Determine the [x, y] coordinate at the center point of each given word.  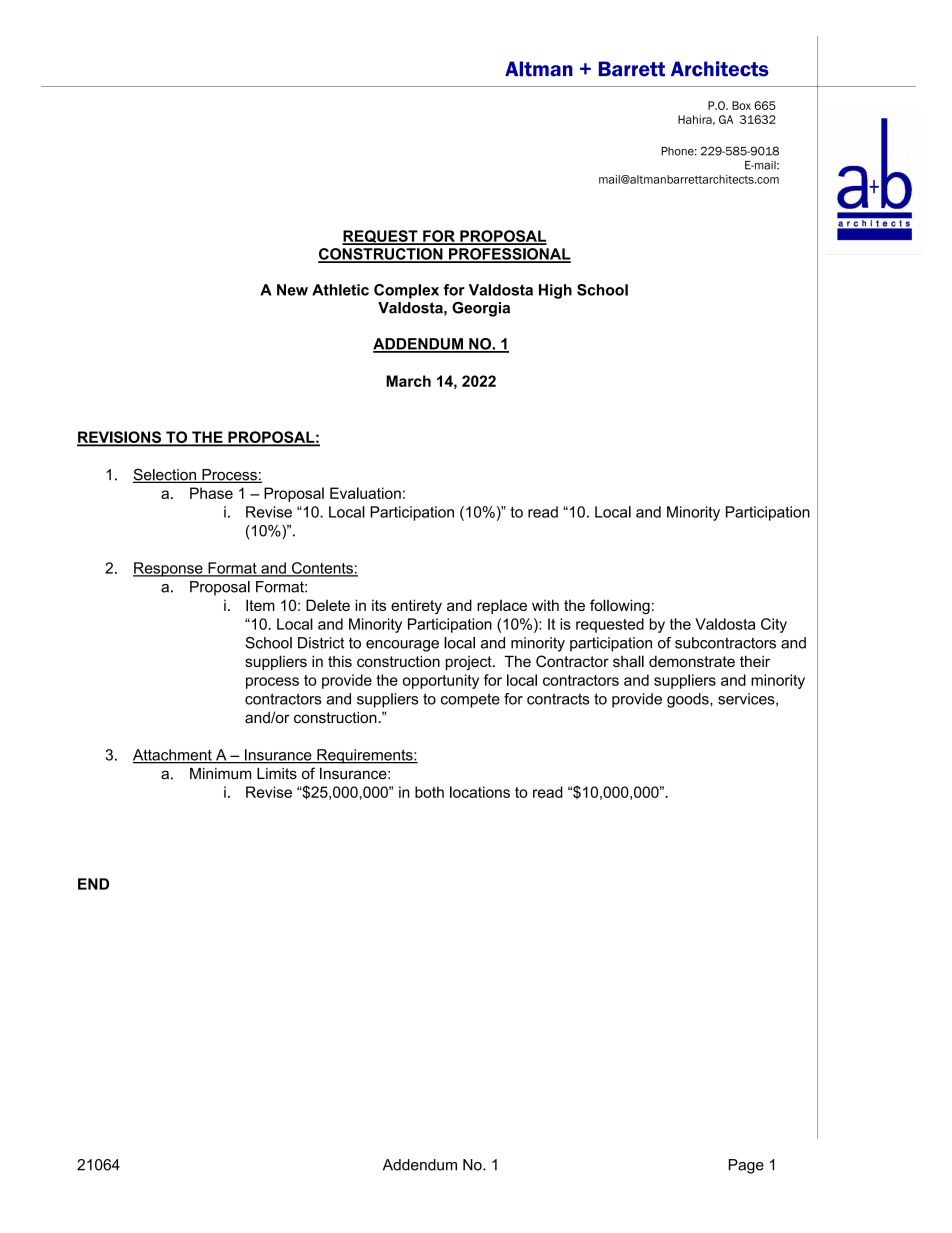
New [292, 290]
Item [260, 605]
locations [480, 792]
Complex [406, 291]
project [470, 663]
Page [746, 1166]
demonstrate [692, 661]
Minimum [220, 774]
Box [741, 105]
